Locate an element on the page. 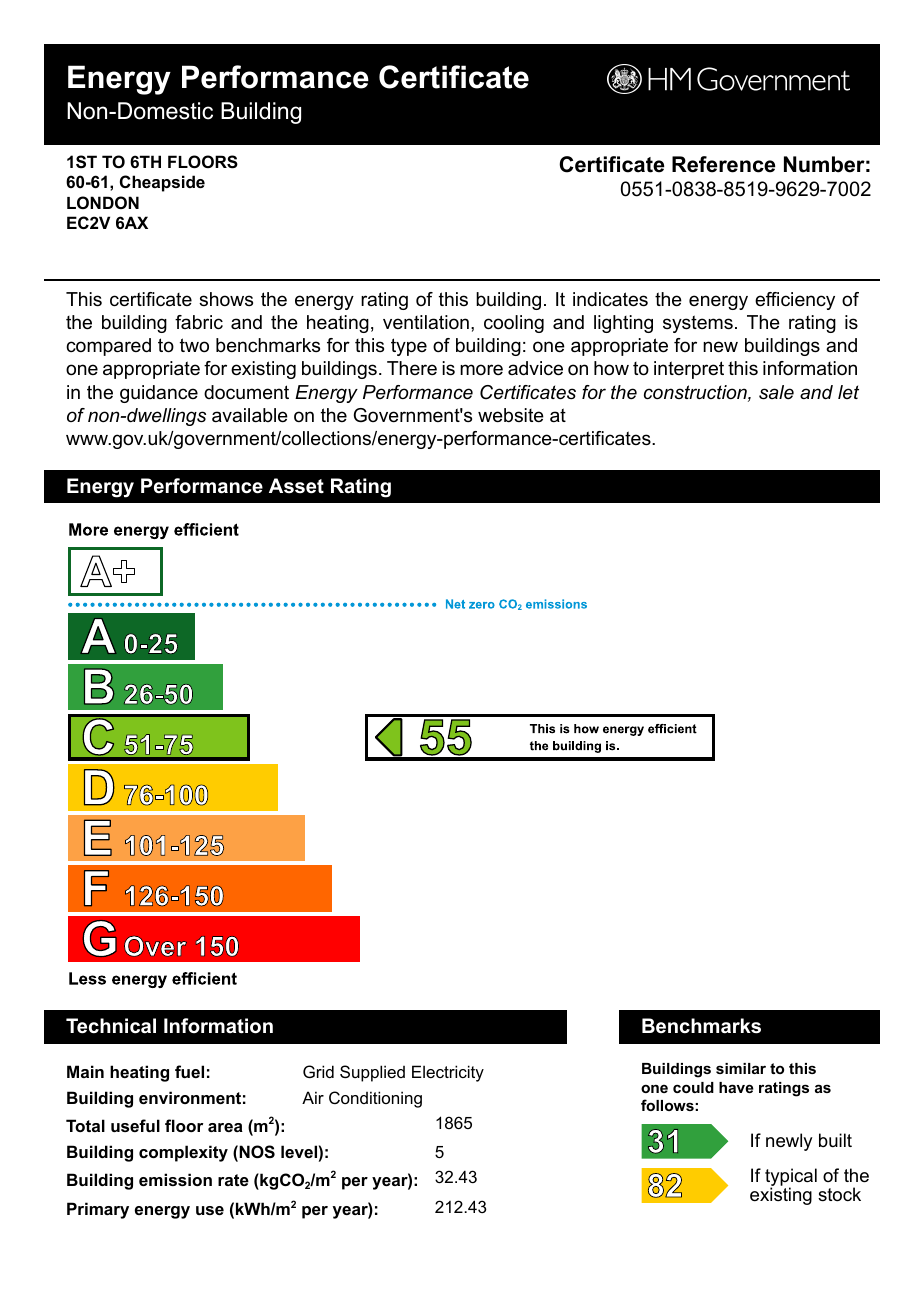 This image has width=924, height=1308. website is located at coordinates (511, 415).
